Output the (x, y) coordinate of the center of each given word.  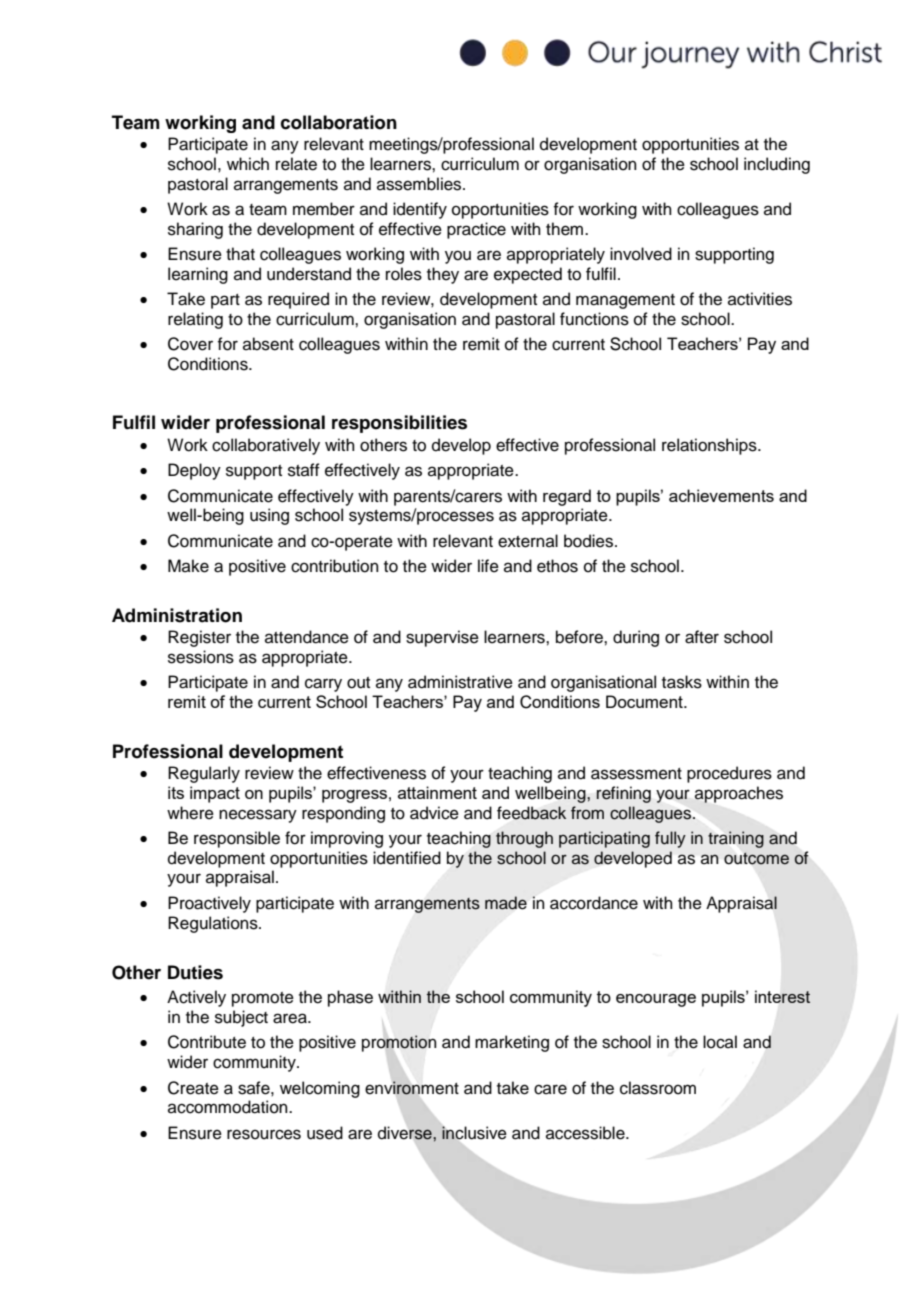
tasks (682, 682)
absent (268, 344)
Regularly (204, 774)
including (777, 165)
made (506, 903)
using (269, 516)
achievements (721, 495)
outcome (756, 859)
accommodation (229, 1107)
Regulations (214, 924)
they (443, 275)
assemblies (420, 184)
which (248, 164)
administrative (460, 682)
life (488, 566)
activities (760, 299)
